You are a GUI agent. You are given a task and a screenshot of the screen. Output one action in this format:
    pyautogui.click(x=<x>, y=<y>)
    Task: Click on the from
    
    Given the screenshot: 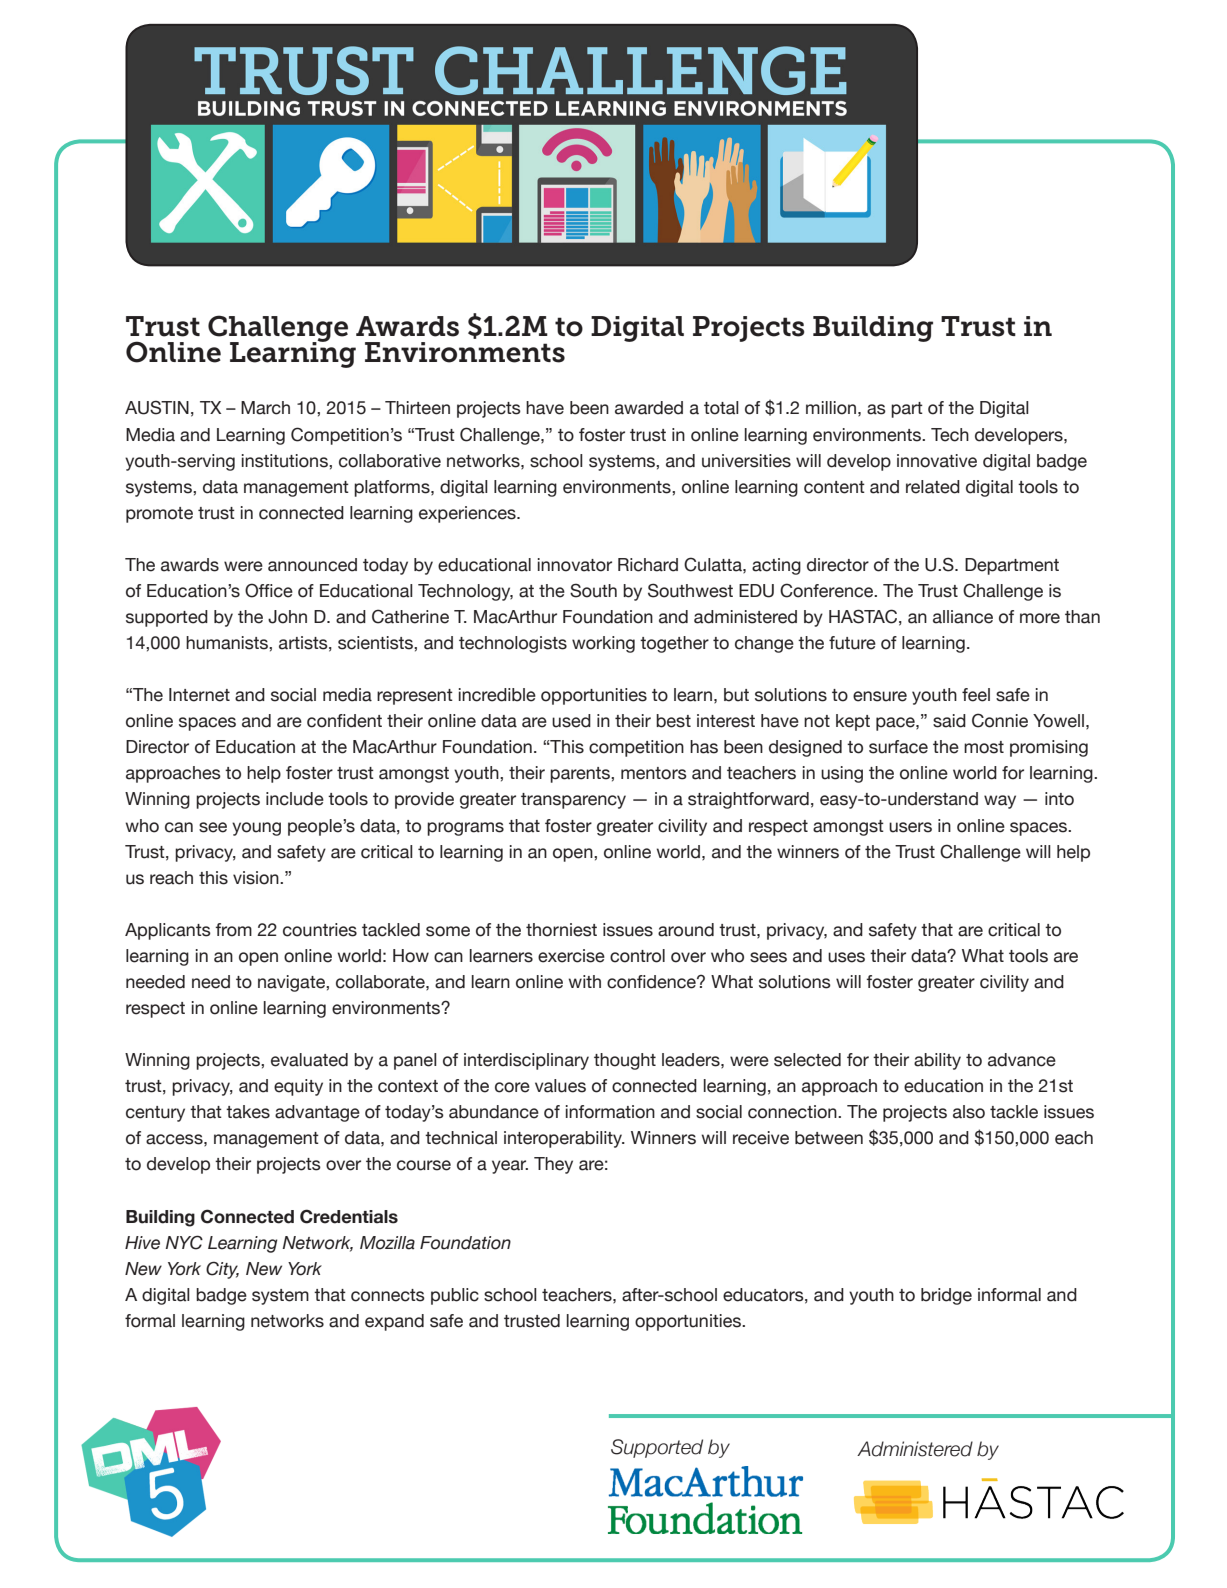 What is the action you would take?
    pyautogui.click(x=233, y=930)
